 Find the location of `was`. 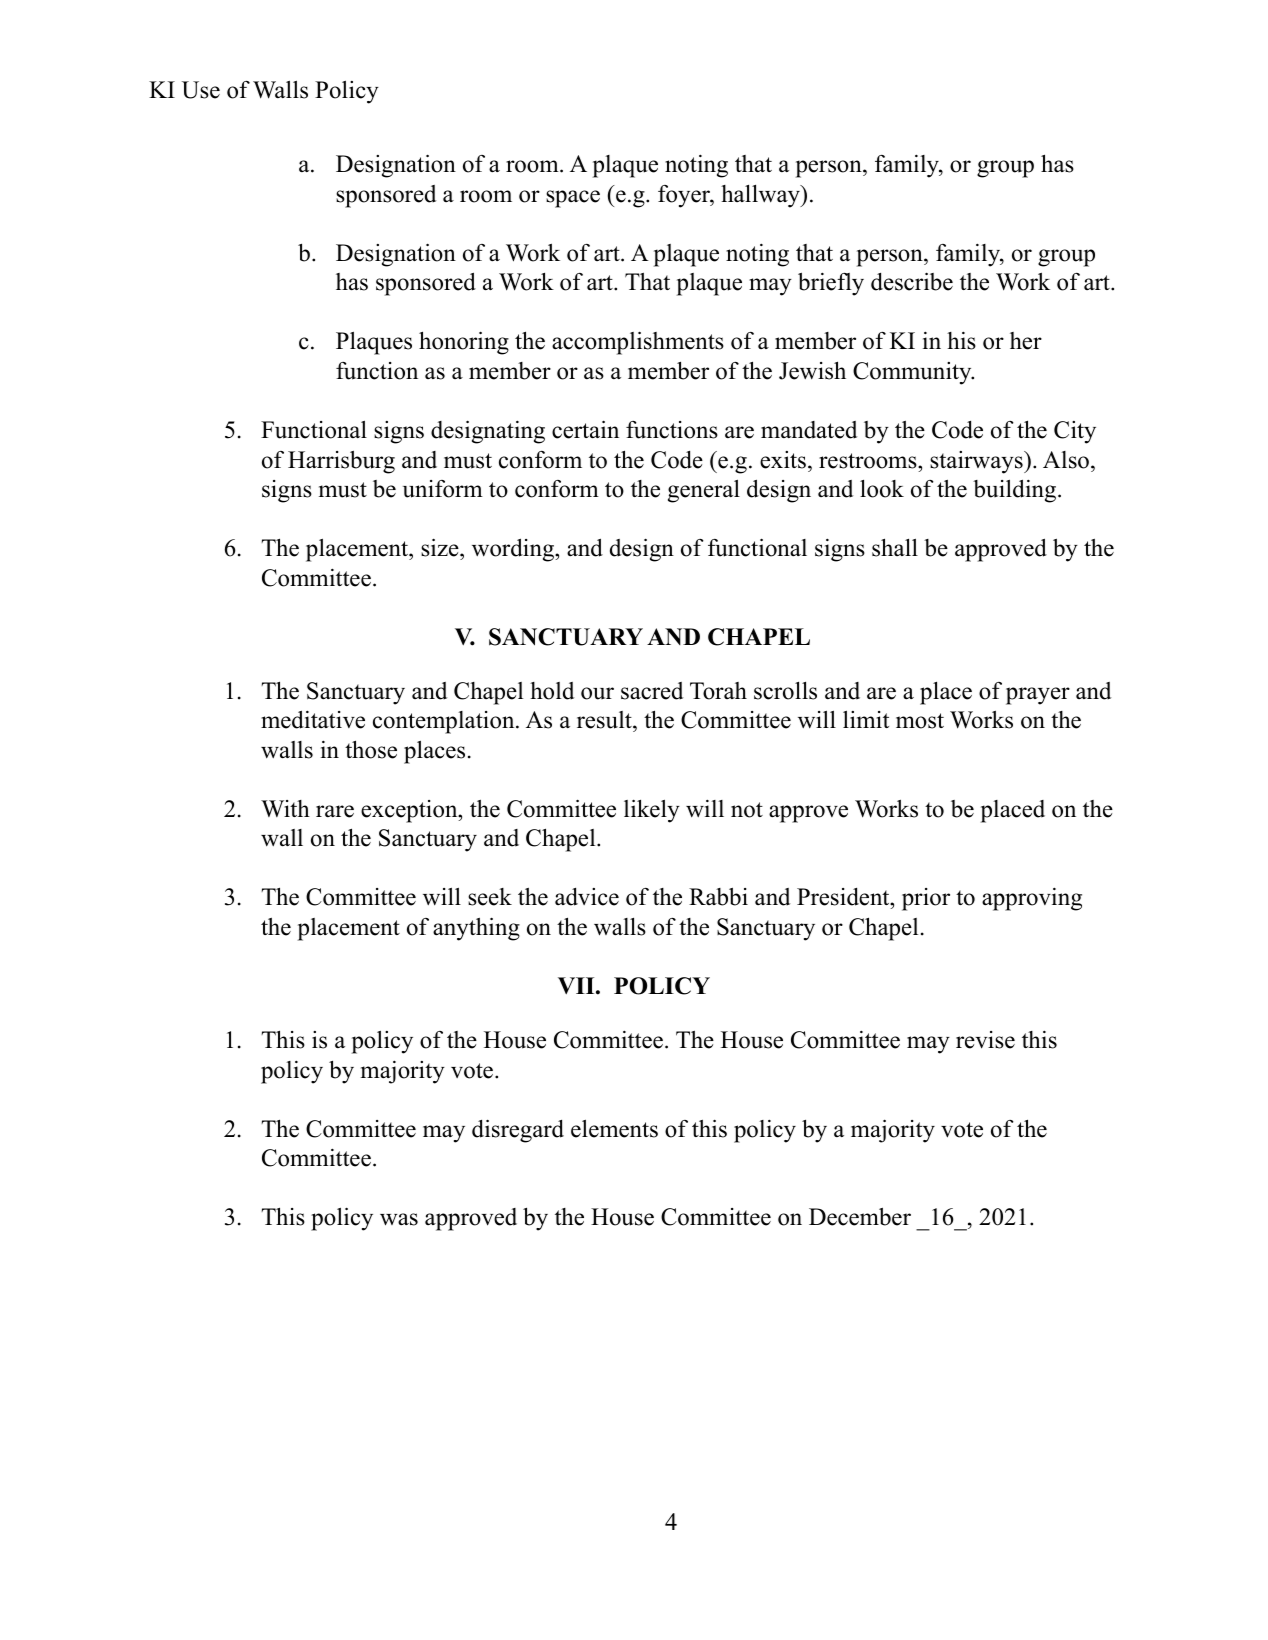

was is located at coordinates (399, 1219).
